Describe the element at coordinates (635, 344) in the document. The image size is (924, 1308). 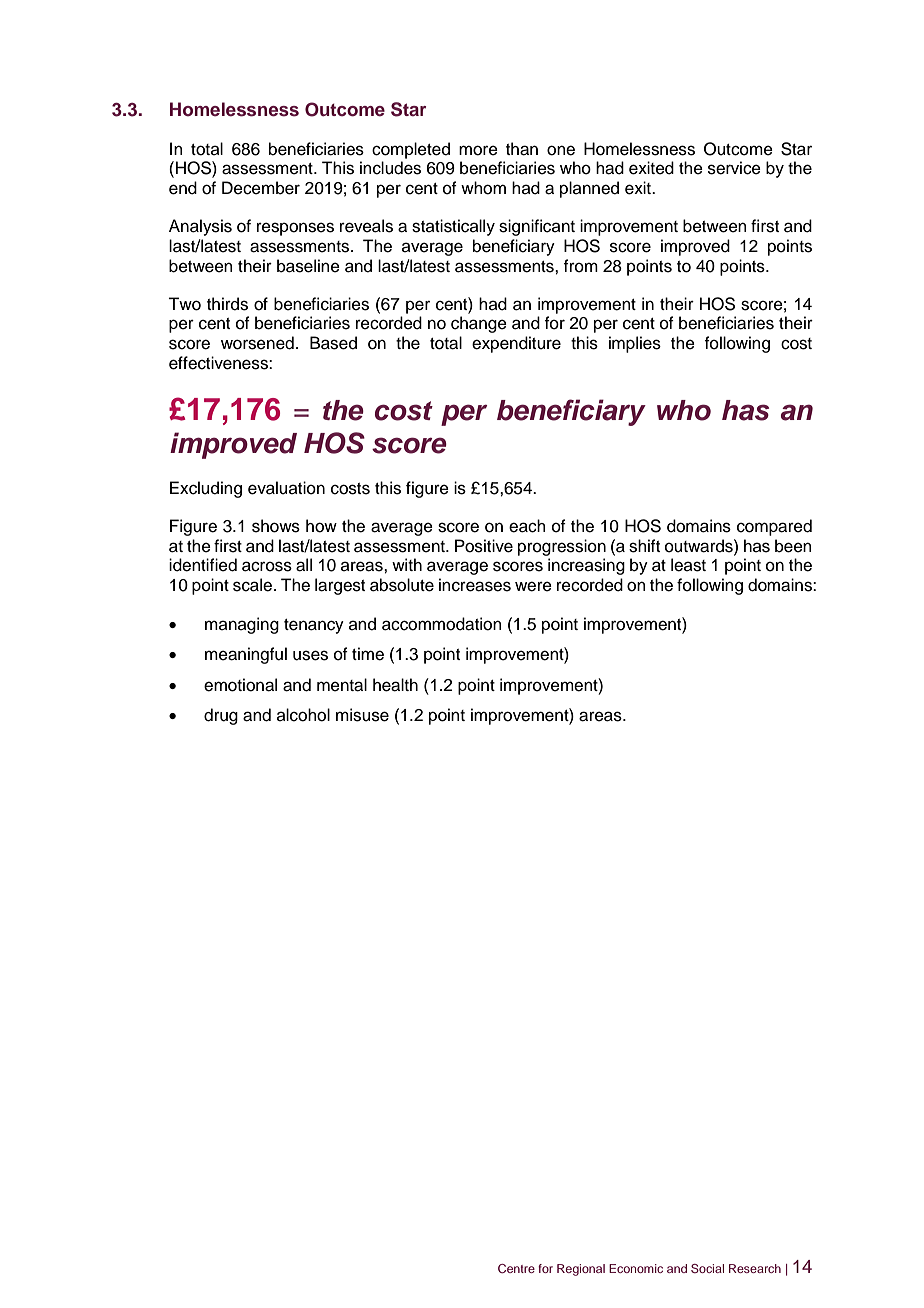
I see `implies` at that location.
